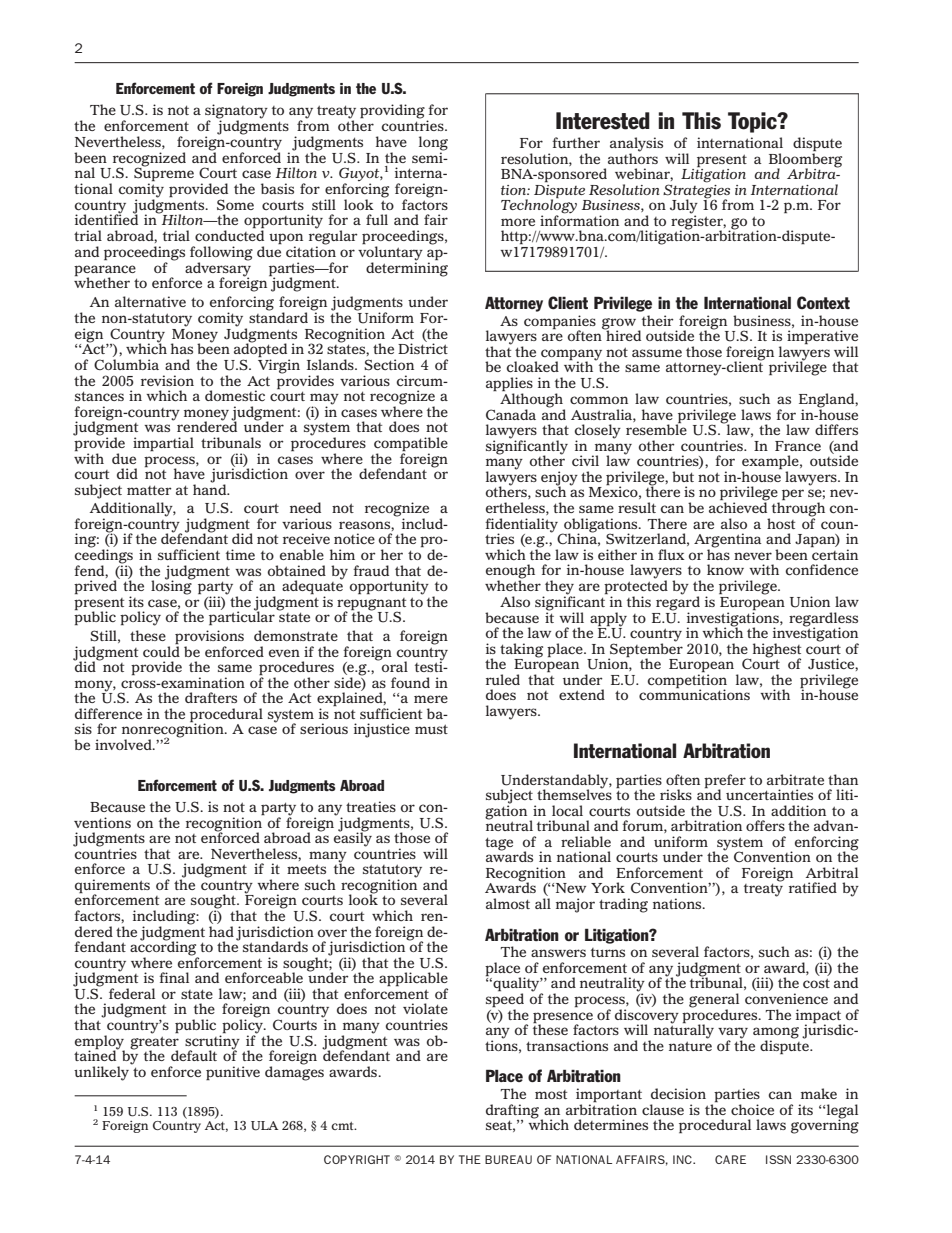 This screenshot has width=952, height=1233. What do you see at coordinates (798, 446) in the screenshot?
I see `France` at bounding box center [798, 446].
